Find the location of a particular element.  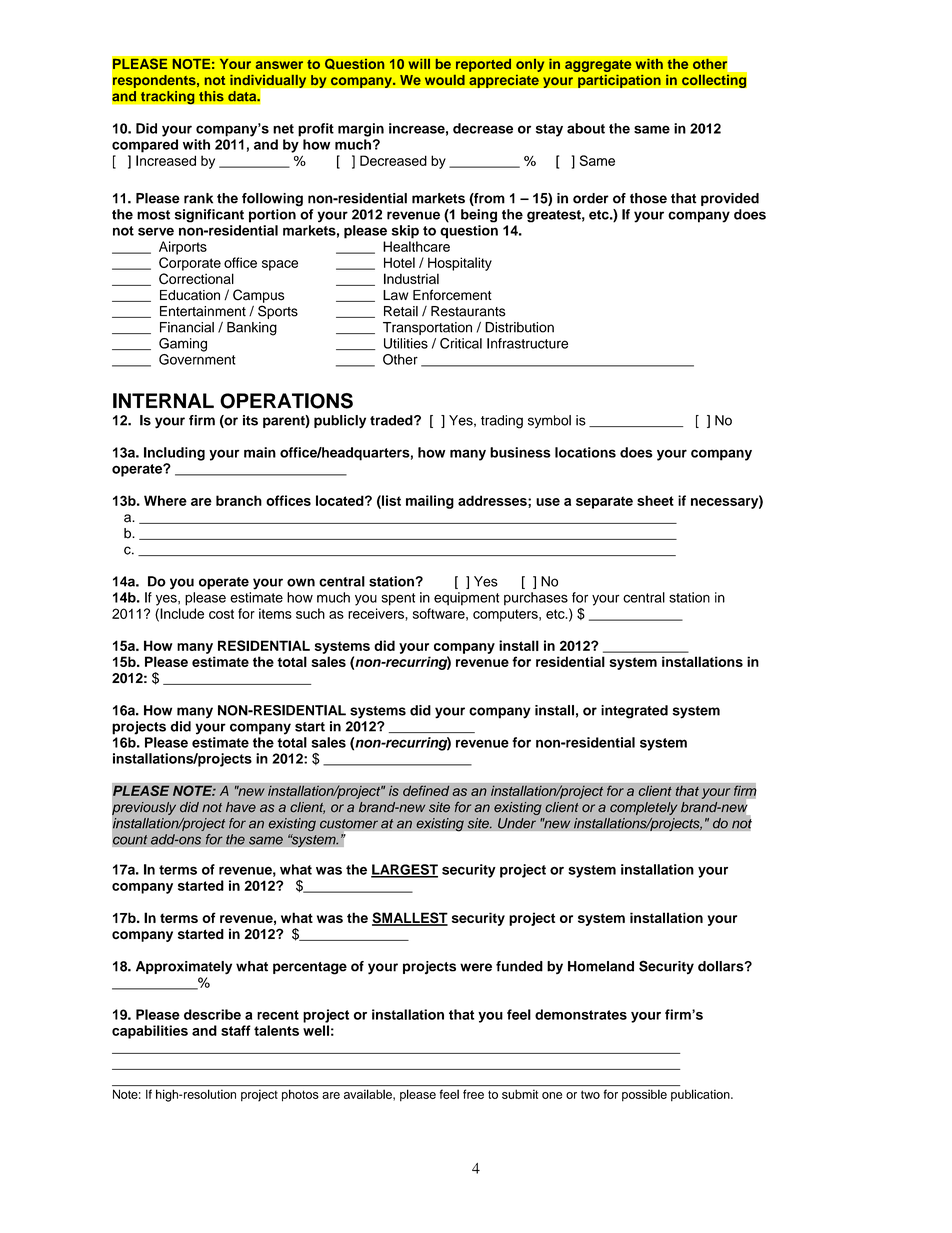

free is located at coordinates (473, 1094).
